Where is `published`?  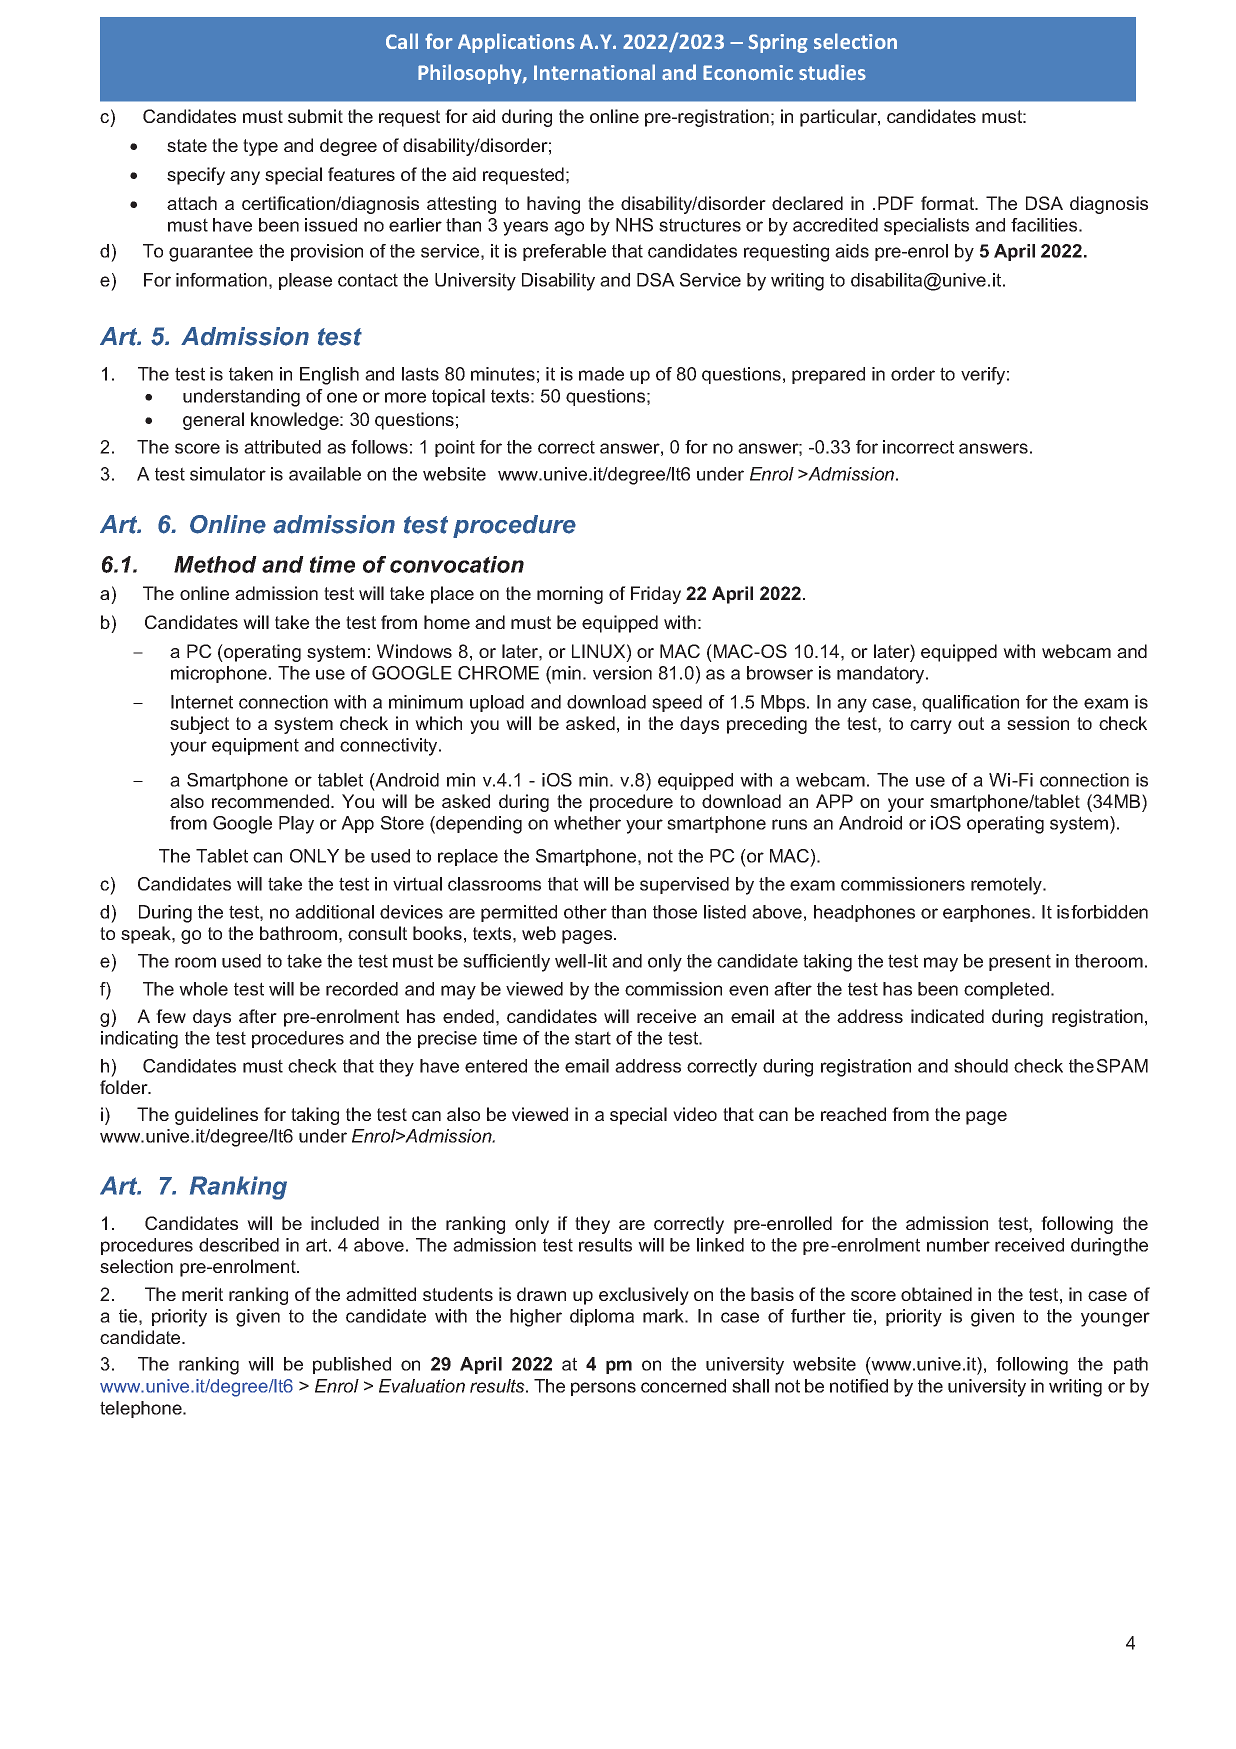 published is located at coordinates (352, 1365).
